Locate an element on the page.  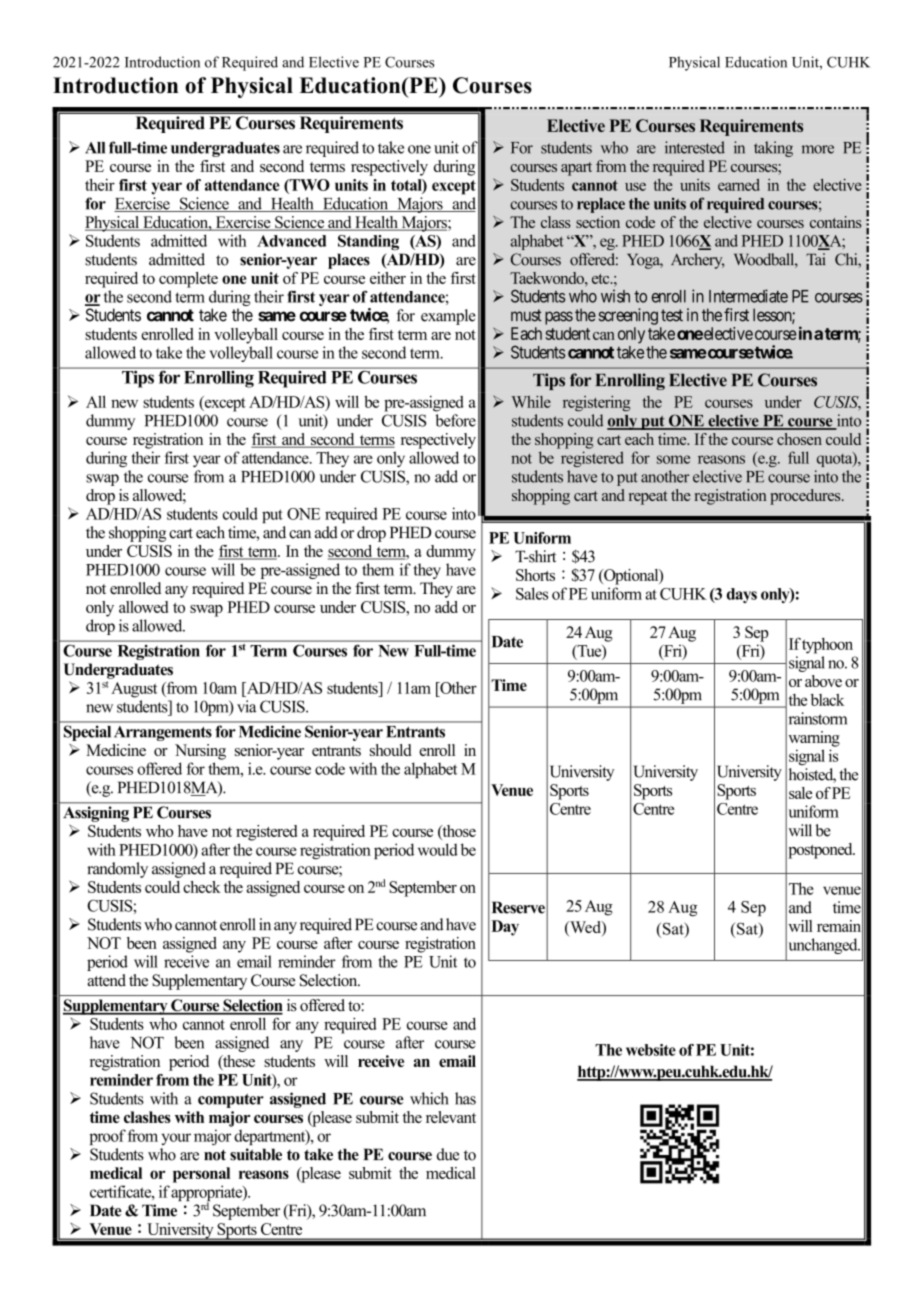
your is located at coordinates (176, 1139).
